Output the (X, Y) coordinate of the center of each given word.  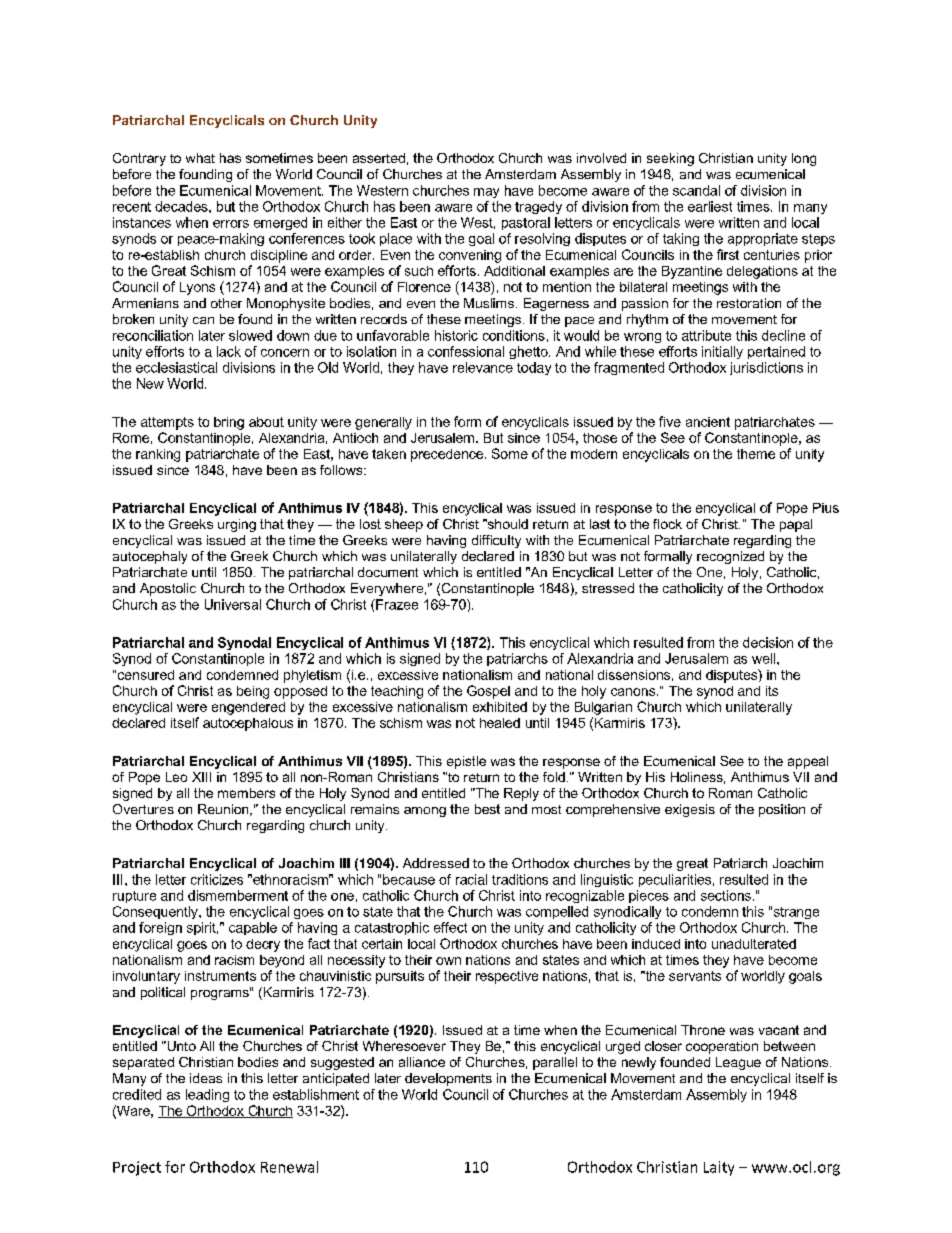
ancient (708, 422)
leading (207, 1095)
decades (182, 206)
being (253, 692)
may (486, 193)
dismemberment (238, 895)
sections (726, 895)
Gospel (488, 692)
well (765, 658)
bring (229, 423)
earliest (710, 206)
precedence (448, 455)
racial (471, 879)
